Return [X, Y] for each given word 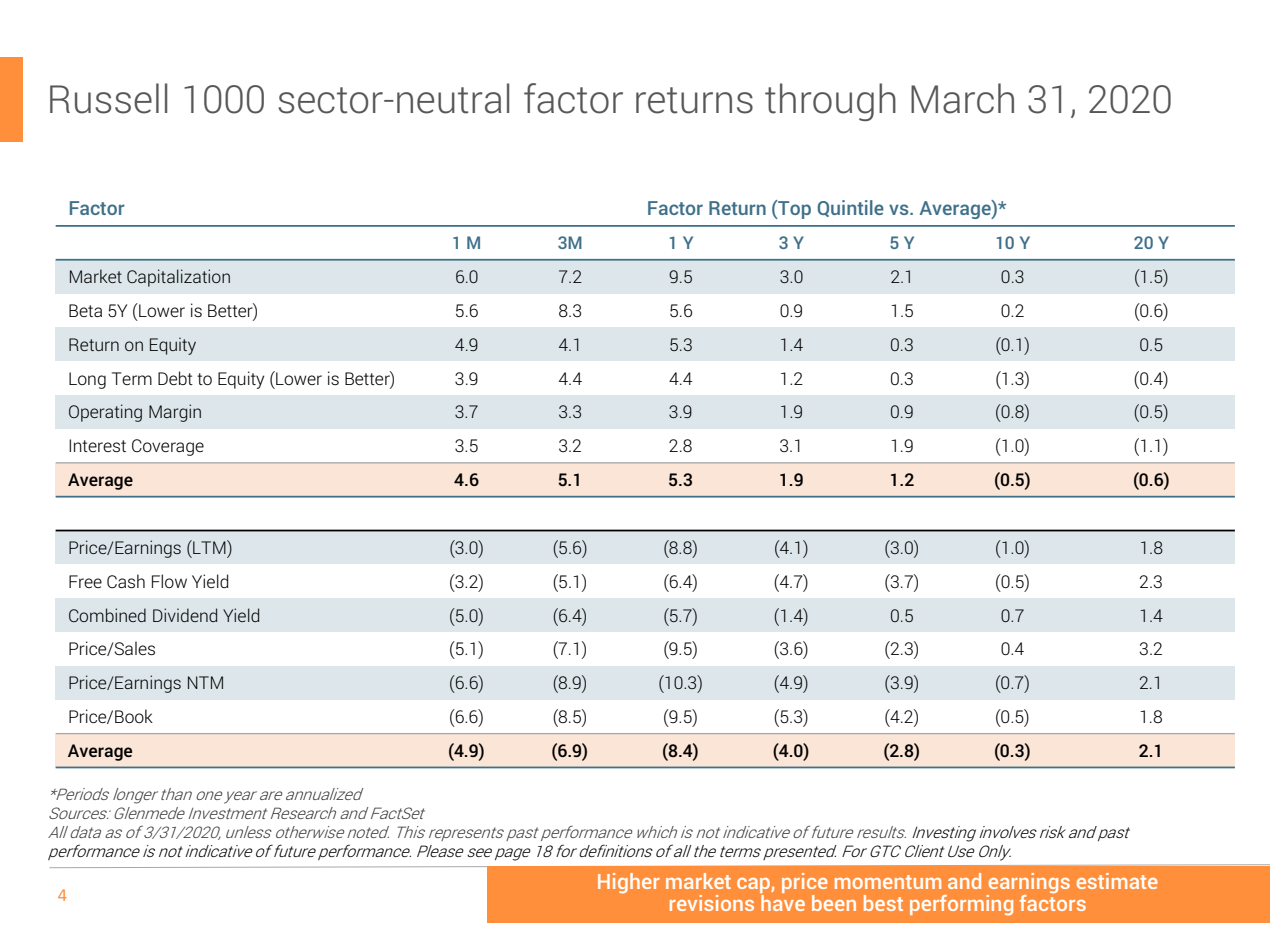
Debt [175, 378]
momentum [888, 882]
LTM [209, 547]
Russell [108, 98]
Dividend [185, 615]
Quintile [851, 208]
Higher [629, 883]
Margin [175, 413]
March [962, 98]
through [830, 102]
